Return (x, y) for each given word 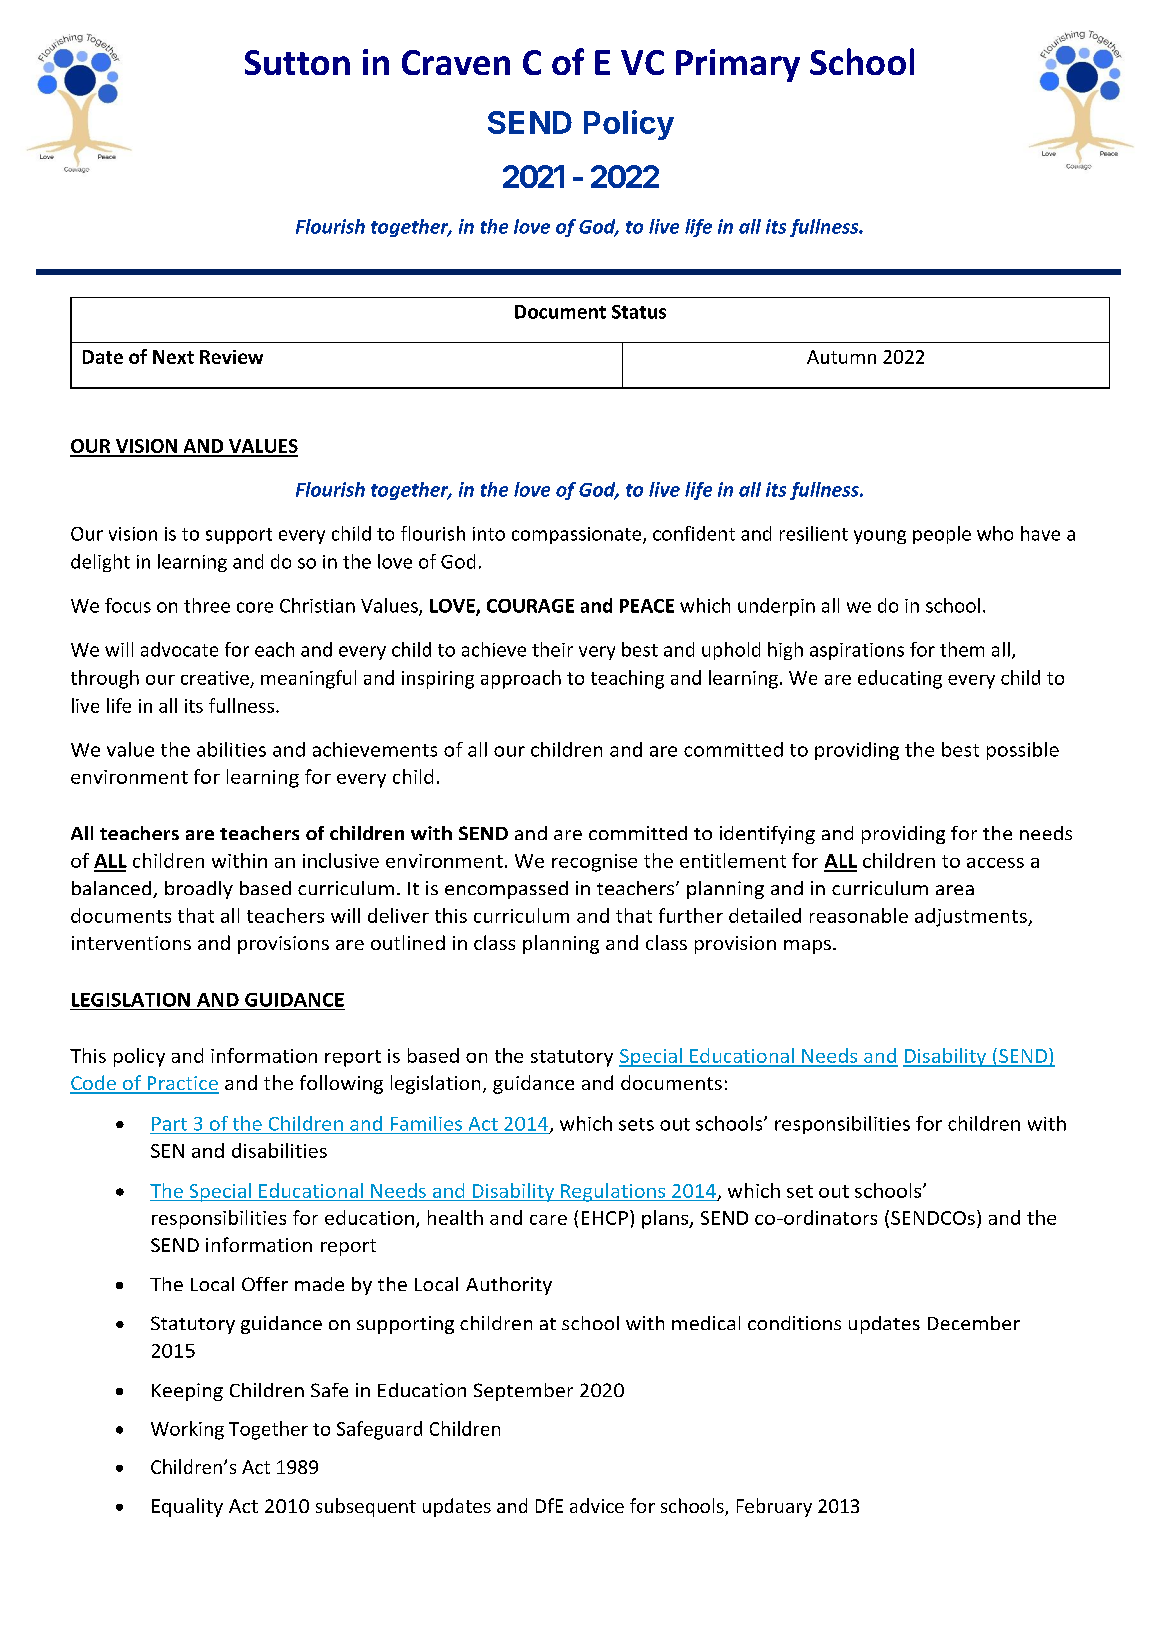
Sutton (297, 62)
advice (597, 1505)
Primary (738, 65)
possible (1023, 751)
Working (187, 1430)
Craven (456, 62)
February (774, 1507)
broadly (199, 890)
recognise (594, 863)
